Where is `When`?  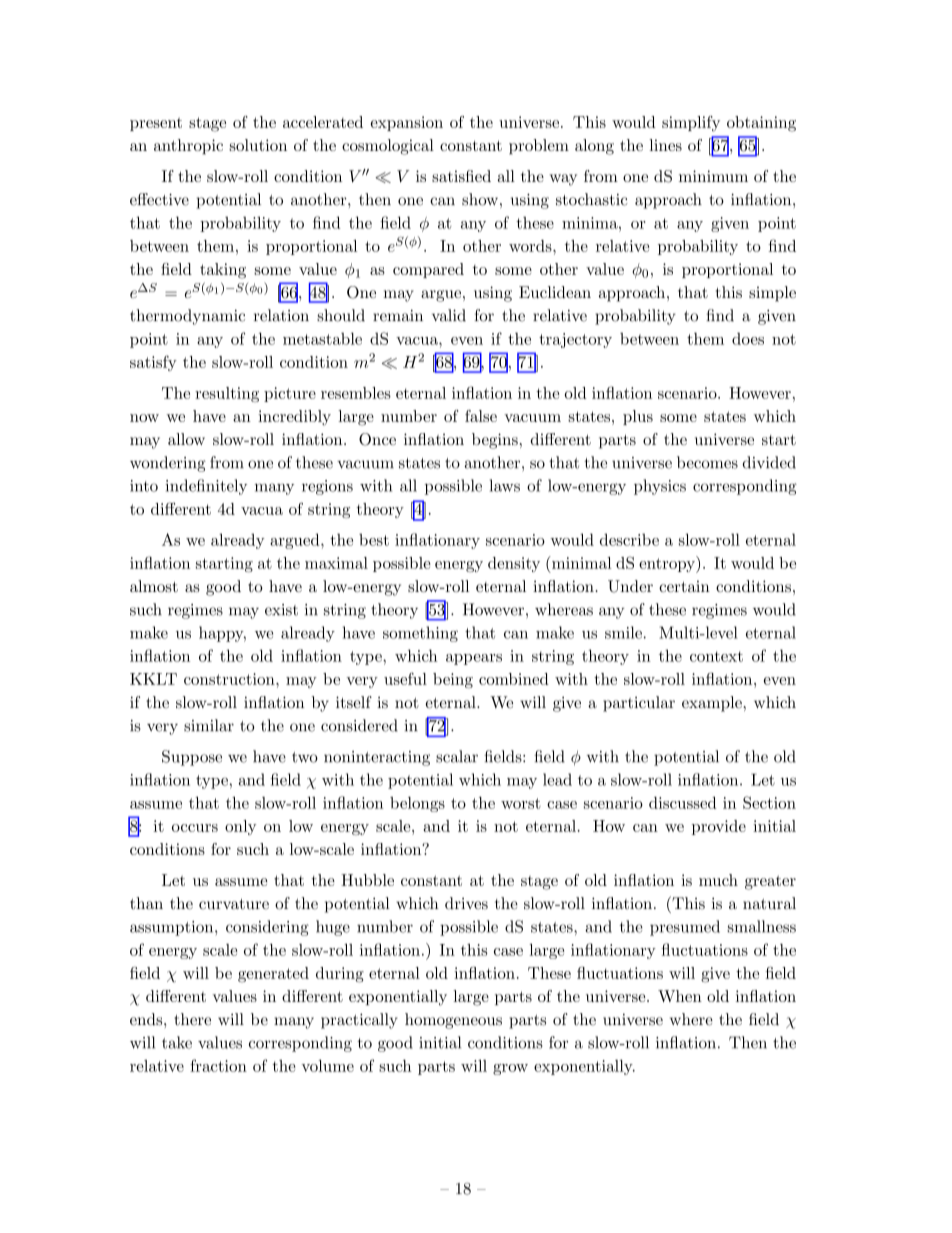 When is located at coordinates (680, 996).
